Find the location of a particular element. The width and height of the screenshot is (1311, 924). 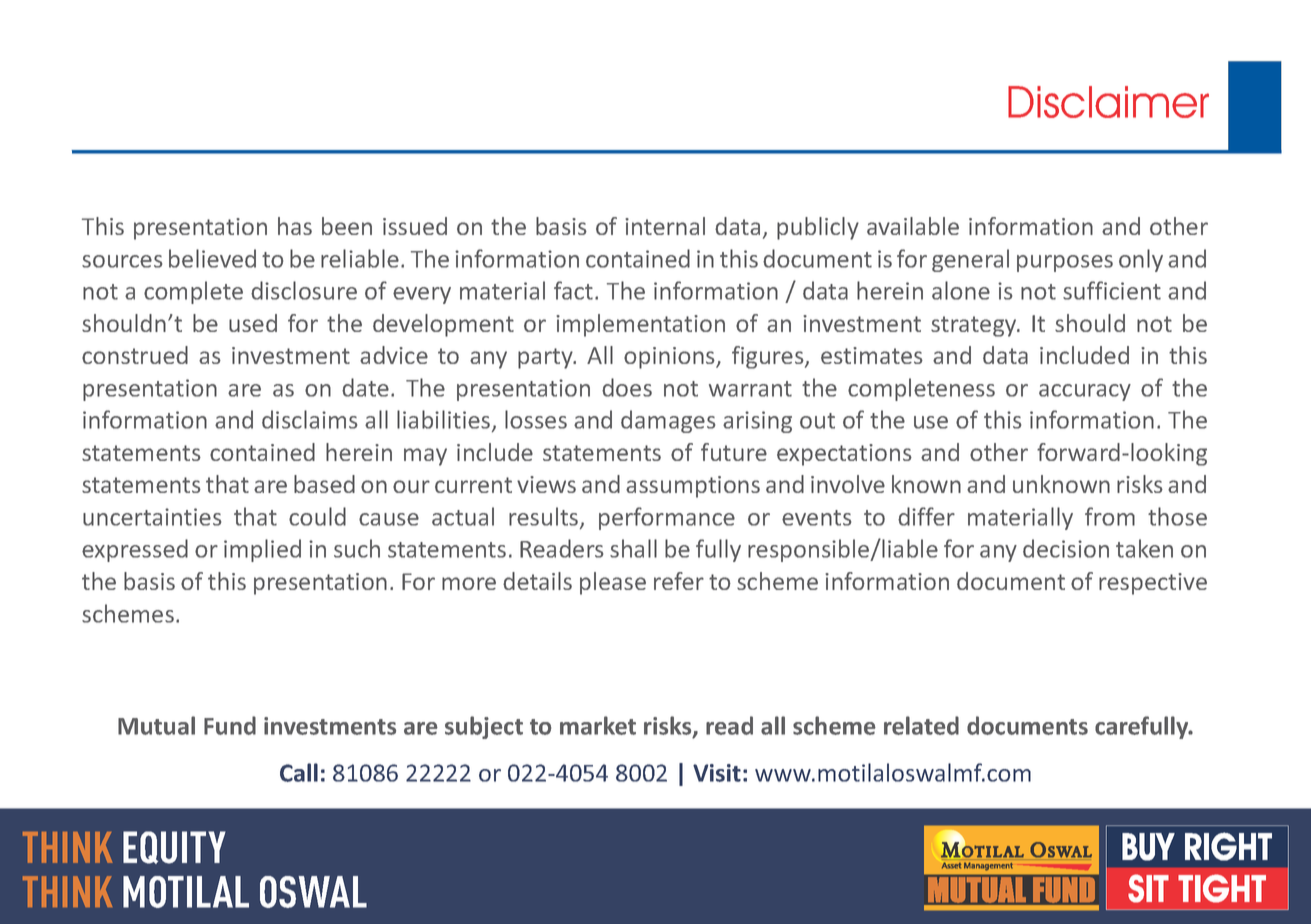

fact is located at coordinates (573, 290).
